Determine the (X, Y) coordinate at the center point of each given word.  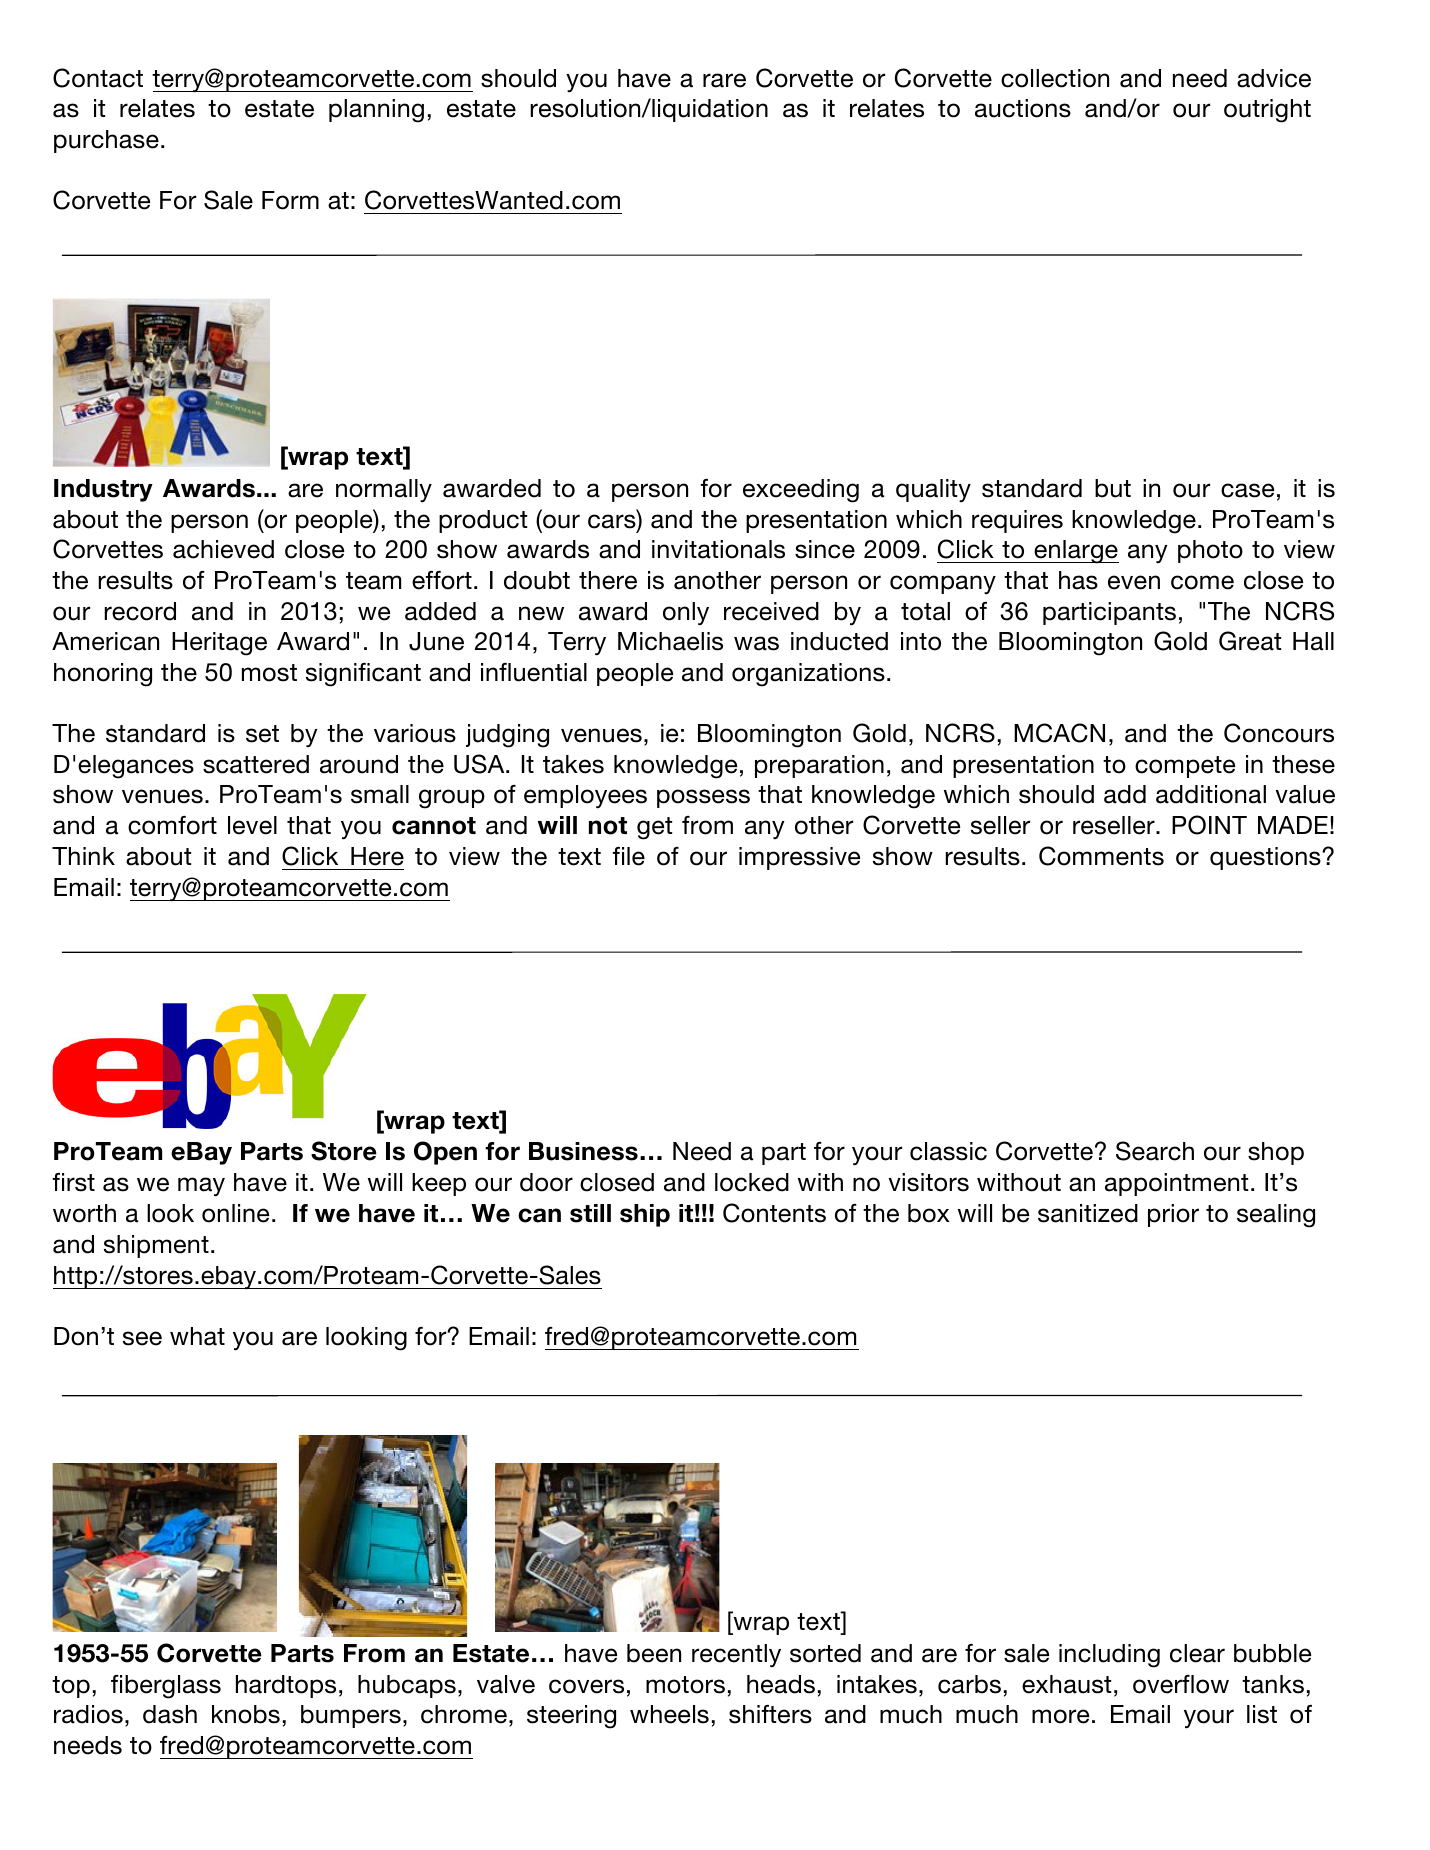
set (262, 734)
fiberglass (166, 1687)
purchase (106, 141)
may (201, 1186)
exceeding (801, 491)
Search (1155, 1151)
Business (583, 1151)
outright (1267, 111)
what (197, 1336)
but (1113, 488)
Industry (103, 490)
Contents (774, 1213)
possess (703, 798)
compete (1185, 767)
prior (1173, 1215)
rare (724, 80)
